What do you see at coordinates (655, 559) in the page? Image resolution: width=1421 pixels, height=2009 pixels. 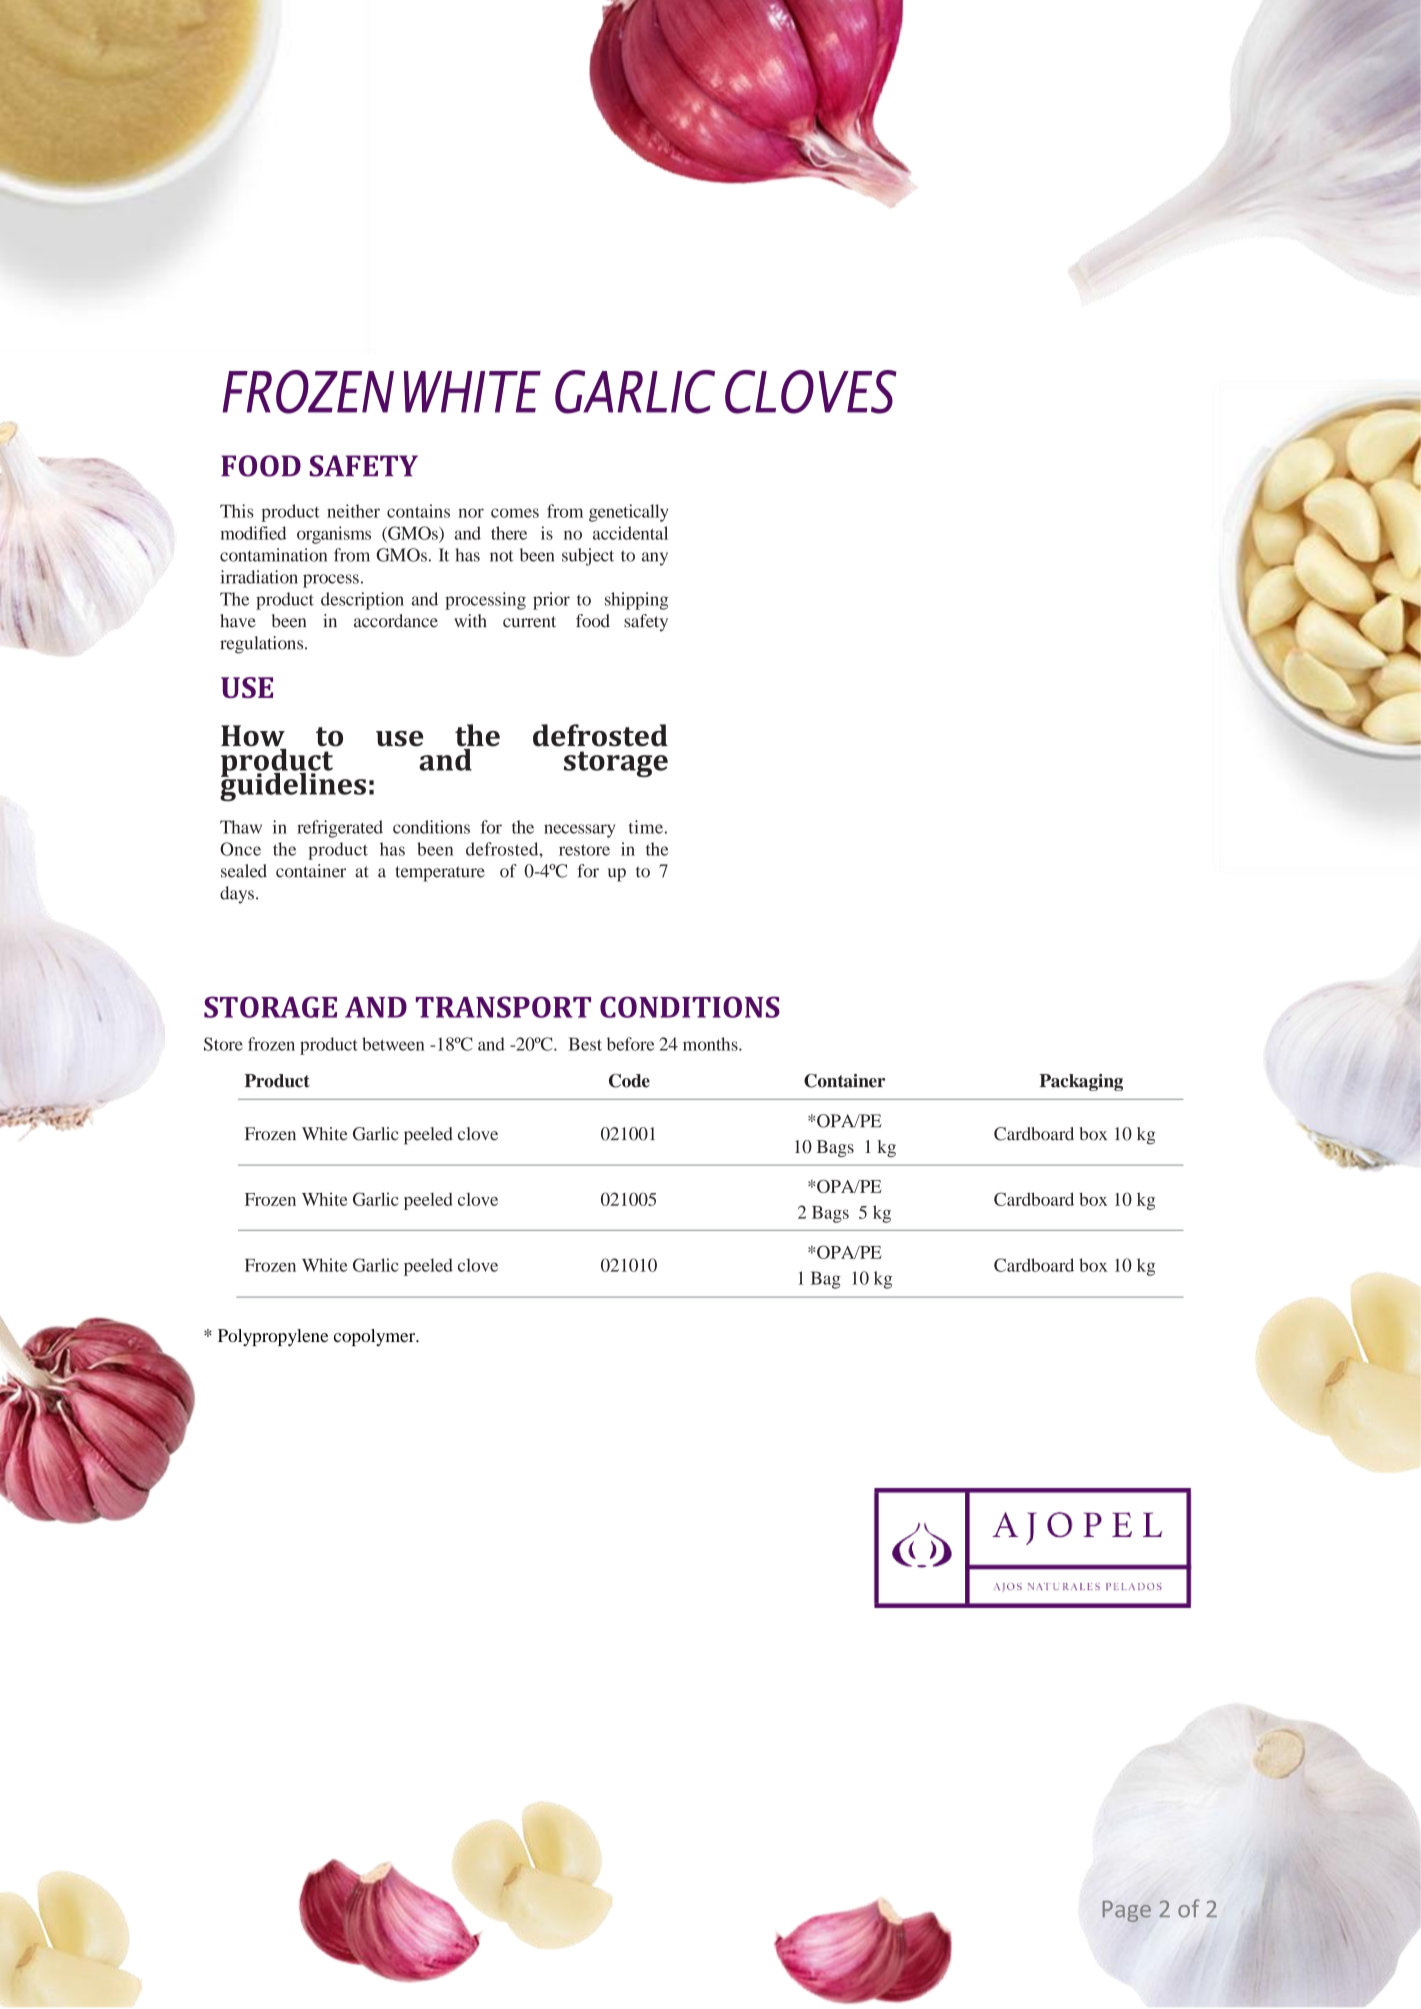 I see `any` at bounding box center [655, 559].
